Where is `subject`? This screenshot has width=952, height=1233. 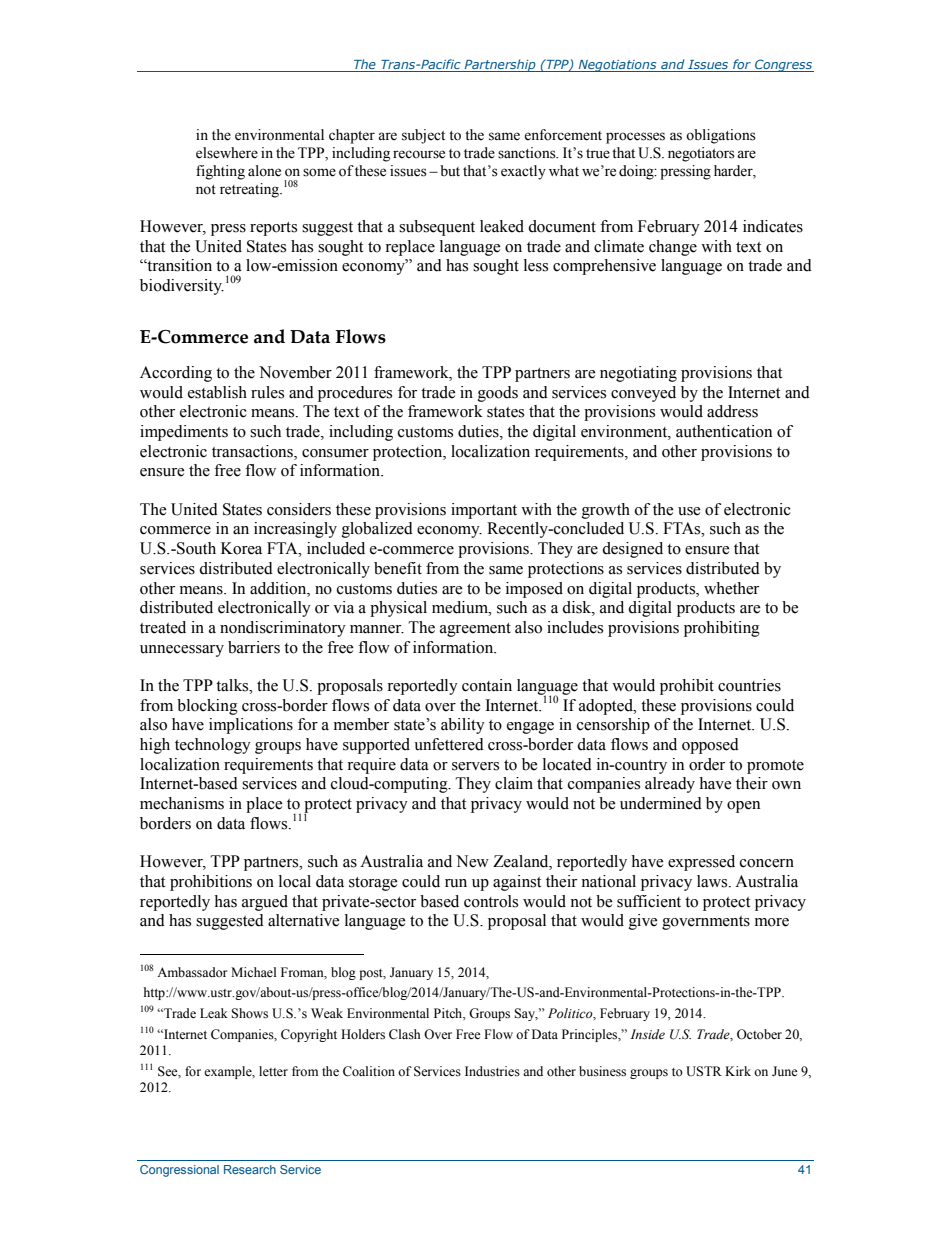
subject is located at coordinates (423, 136).
